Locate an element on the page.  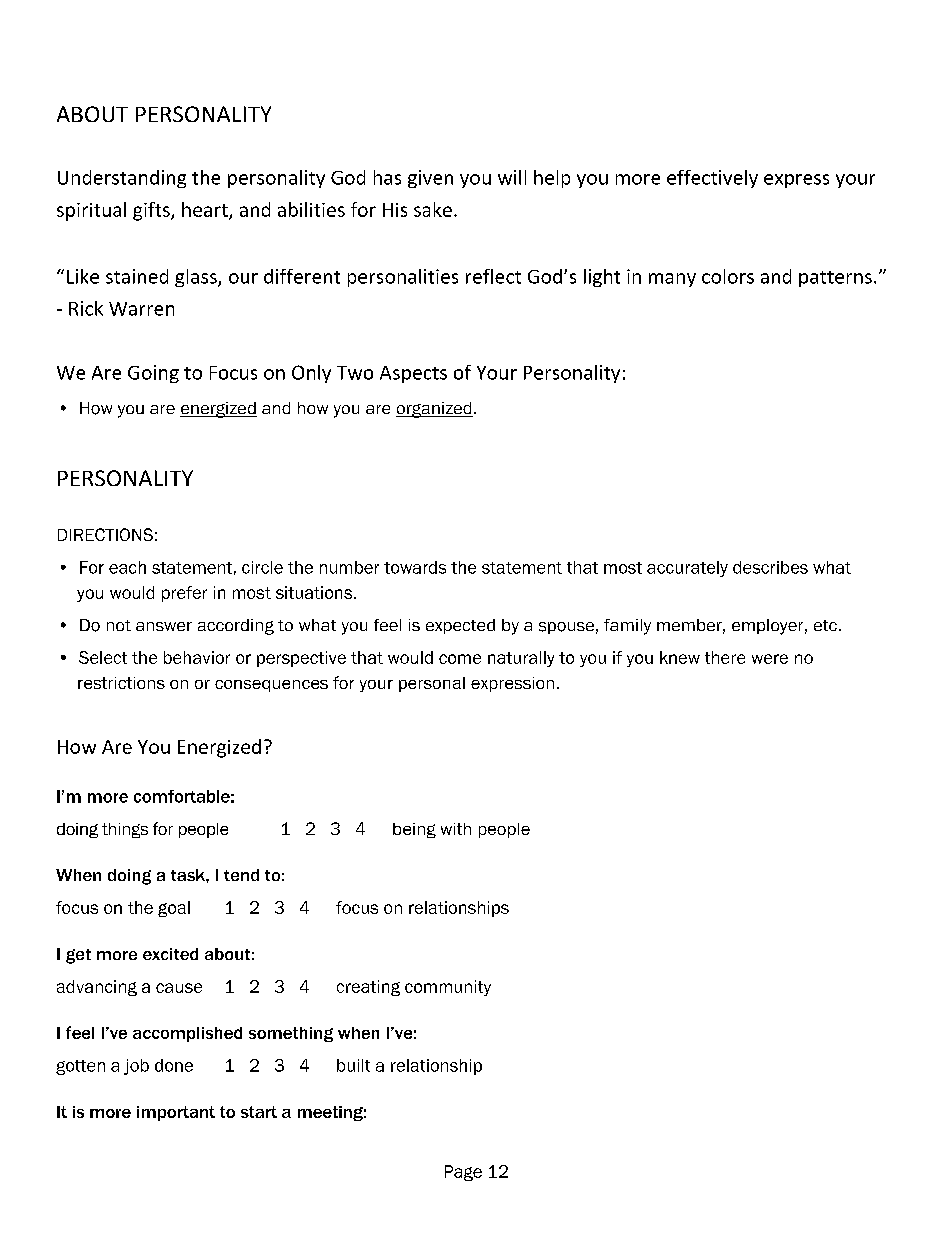
Page is located at coordinates (463, 1173).
